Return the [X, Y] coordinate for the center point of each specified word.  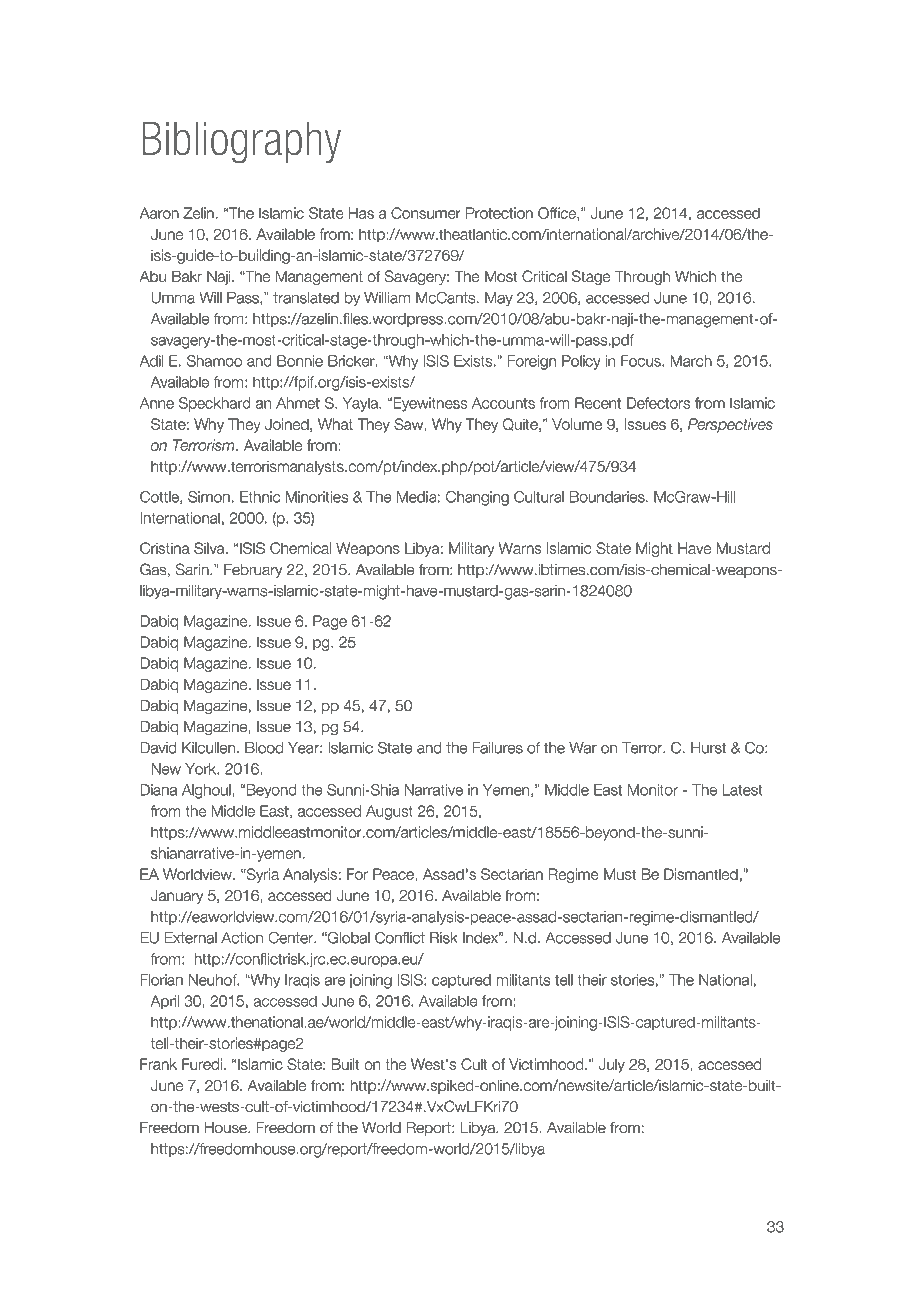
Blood [264, 748]
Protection [499, 213]
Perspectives [730, 425]
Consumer [426, 213]
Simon [209, 497]
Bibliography [241, 142]
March [691, 361]
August [389, 812]
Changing [477, 498]
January [177, 897]
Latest [743, 790]
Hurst [708, 748]
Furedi [202, 1064]
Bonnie [300, 361]
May [499, 299]
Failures [498, 748]
